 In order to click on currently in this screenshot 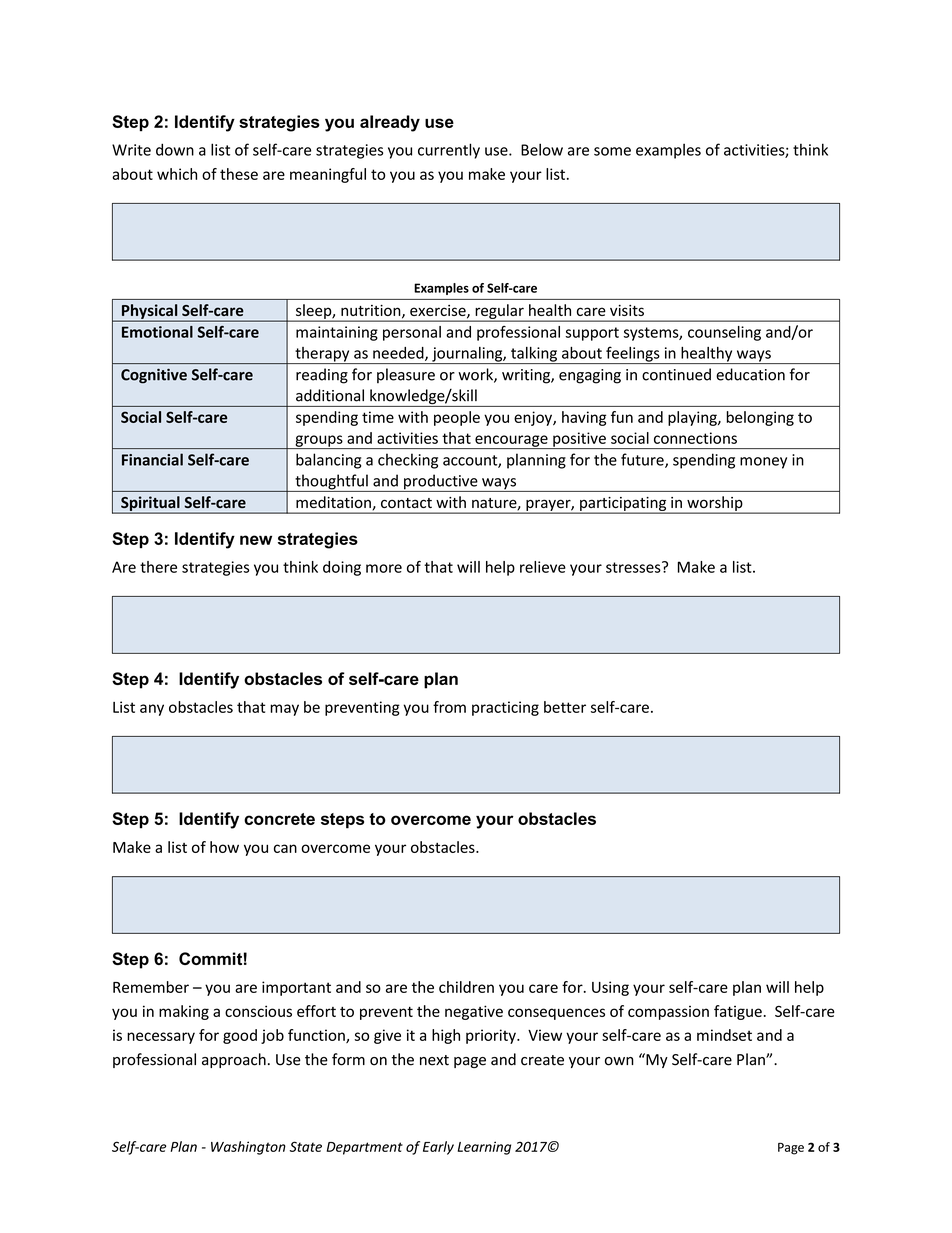, I will do `click(449, 151)`.
